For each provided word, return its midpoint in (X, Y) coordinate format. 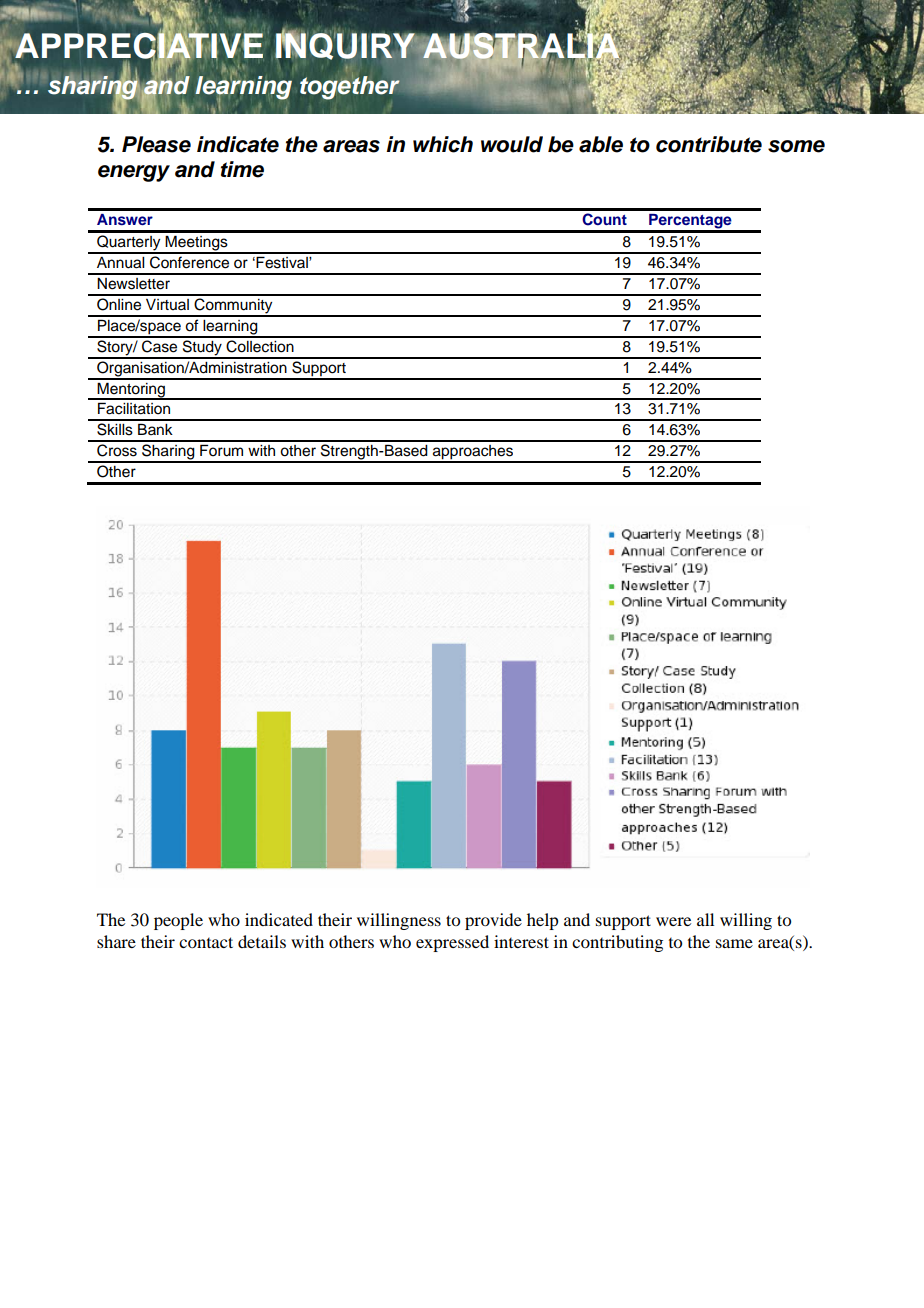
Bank (155, 429)
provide (493, 921)
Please (156, 144)
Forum (221, 450)
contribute (709, 144)
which (443, 144)
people (178, 921)
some (796, 146)
